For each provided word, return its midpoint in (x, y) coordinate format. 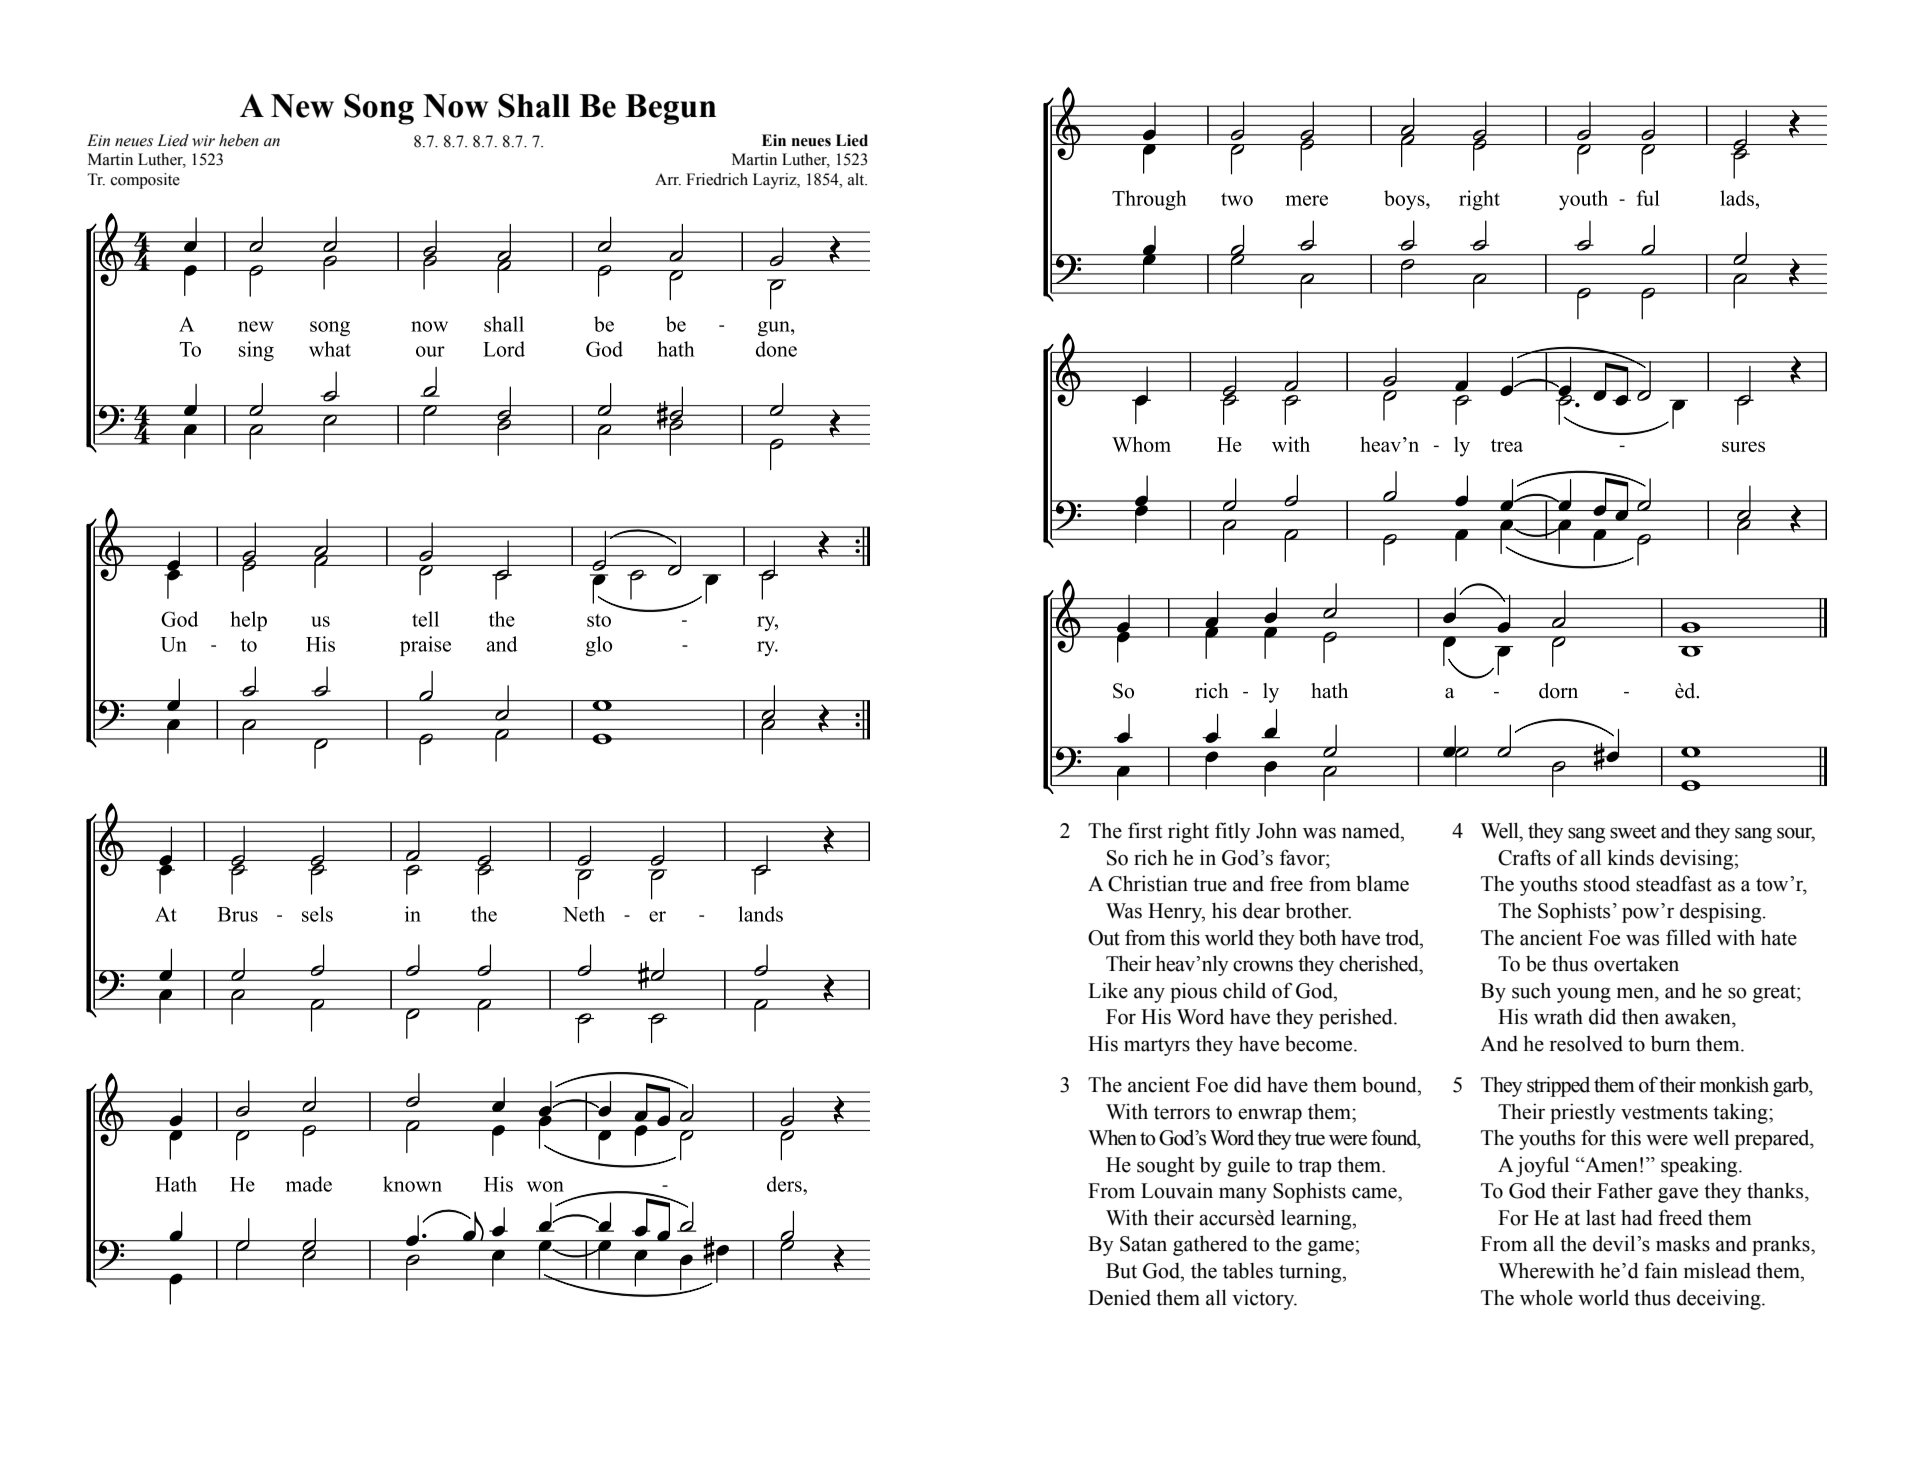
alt (857, 179)
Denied (1119, 1297)
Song (379, 109)
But (1121, 1271)
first (1145, 830)
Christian (1148, 883)
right (1188, 832)
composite (145, 181)
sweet (1633, 832)
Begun (670, 109)
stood (1607, 884)
